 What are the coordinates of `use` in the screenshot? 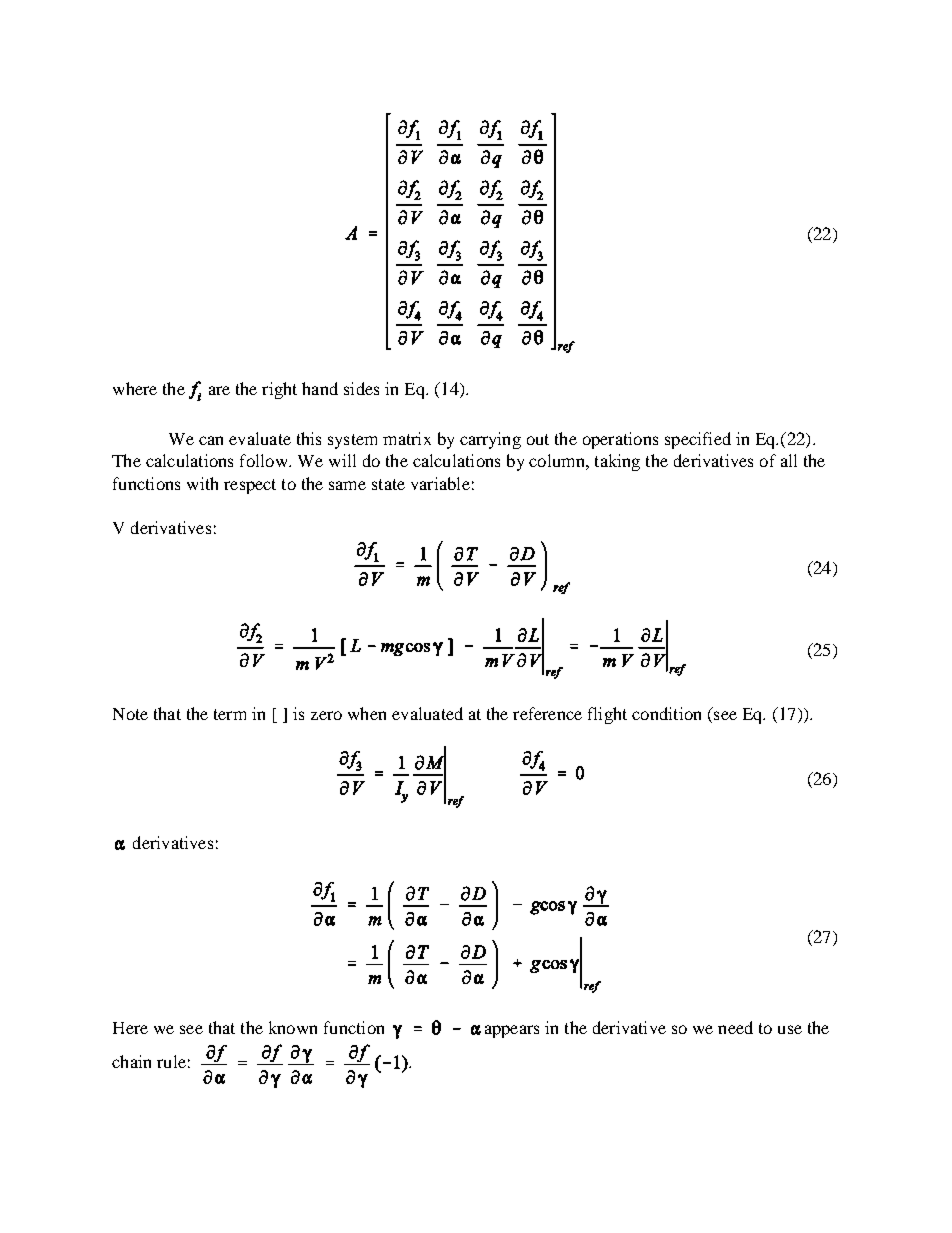 It's located at (790, 1029).
